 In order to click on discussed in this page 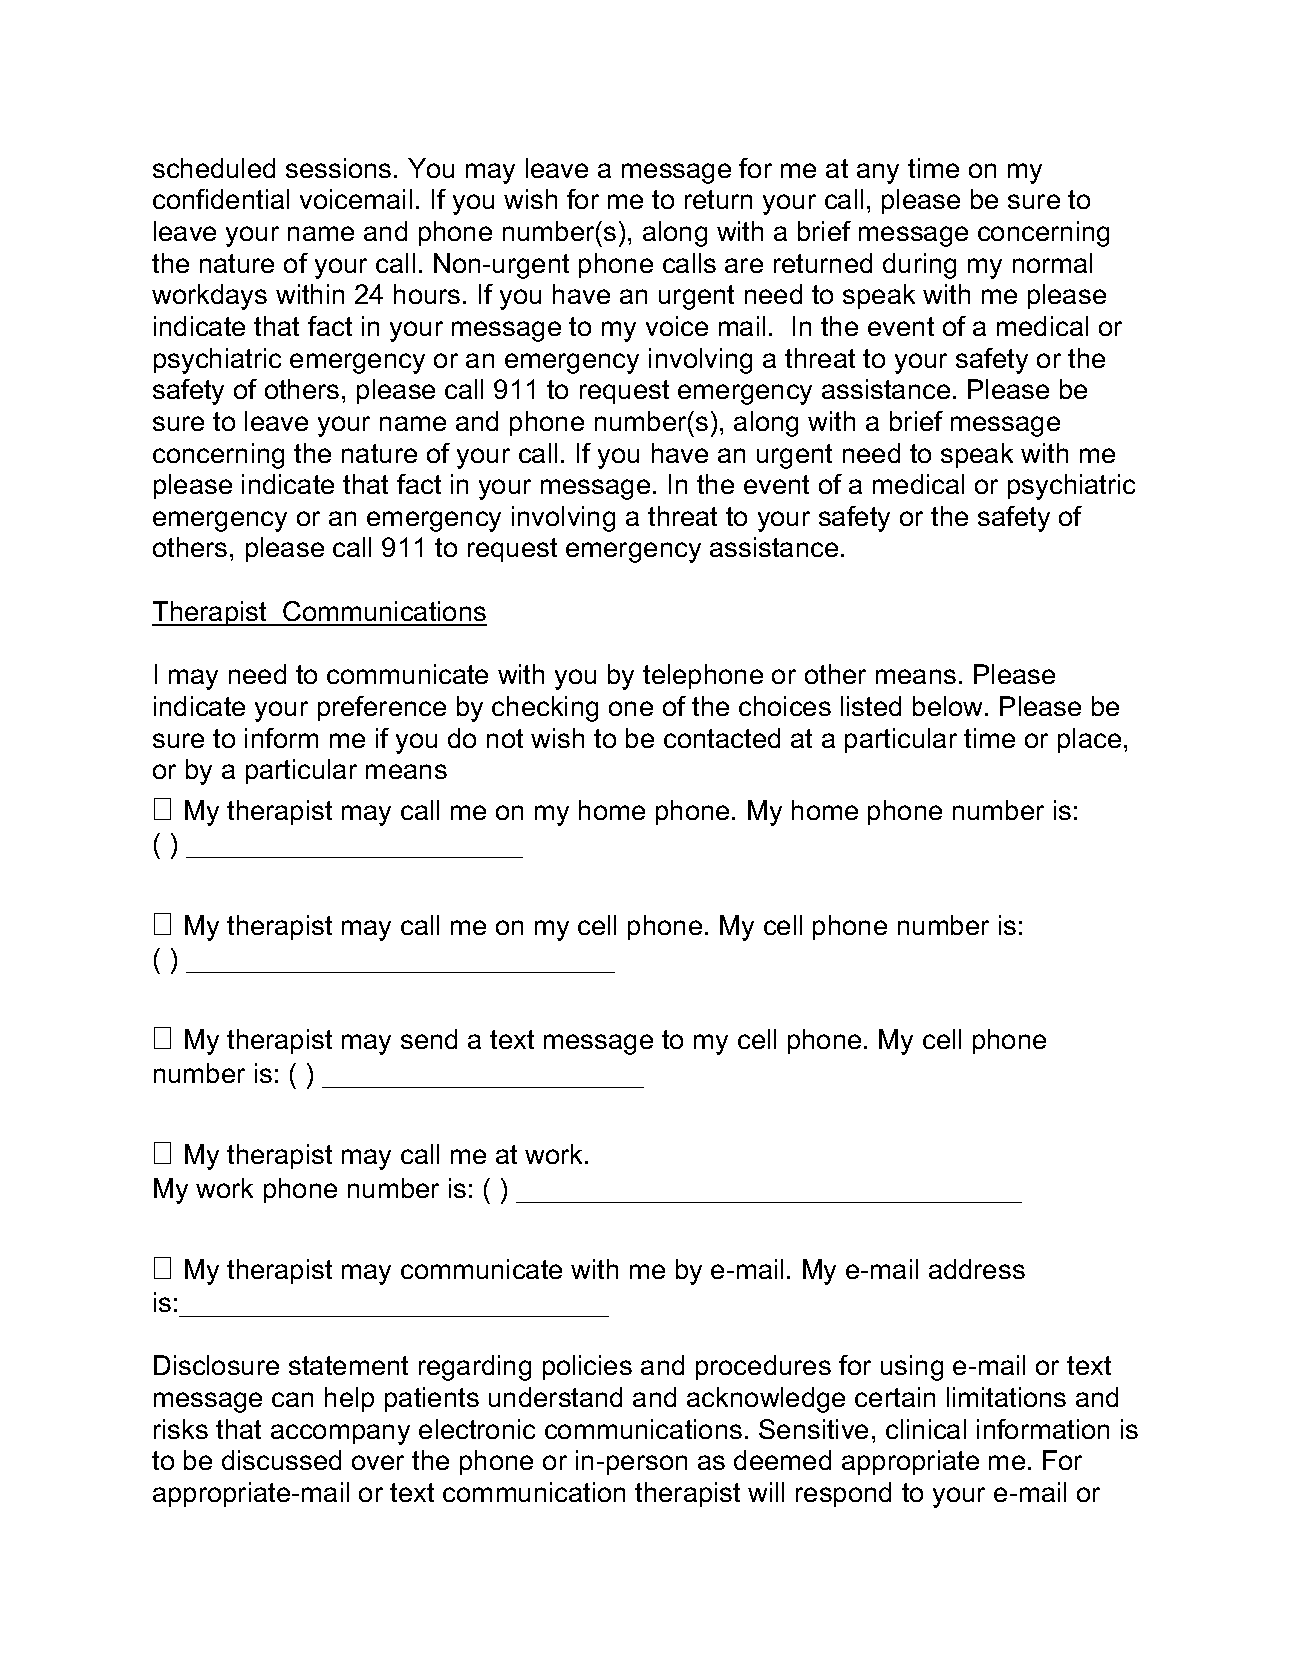, I will do `click(281, 1460)`.
